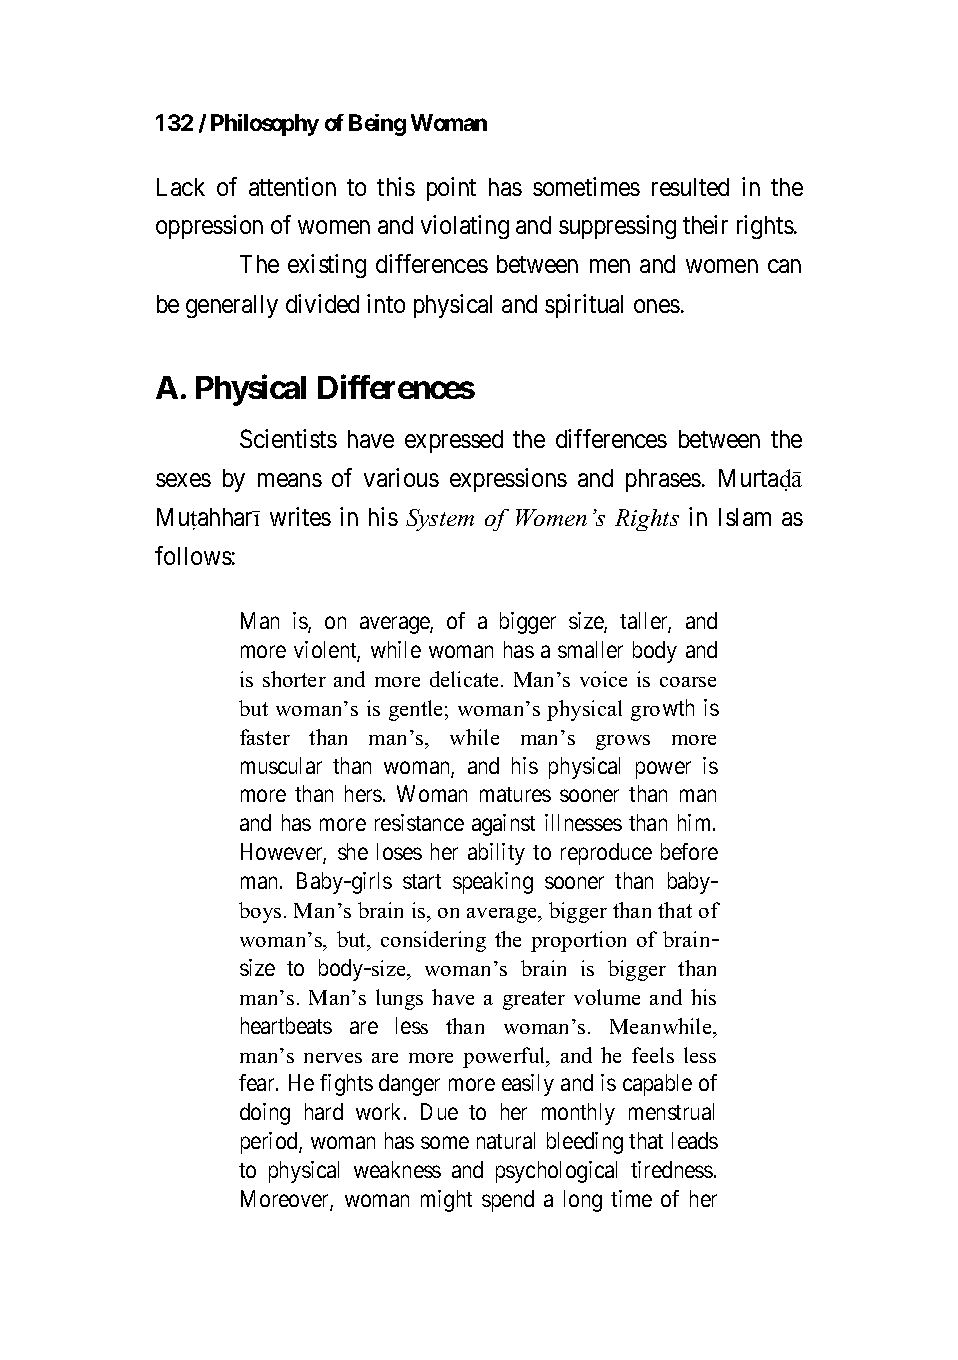 The width and height of the page is (958, 1360). Describe the element at coordinates (493, 883) in the page. I see `speaking` at that location.
